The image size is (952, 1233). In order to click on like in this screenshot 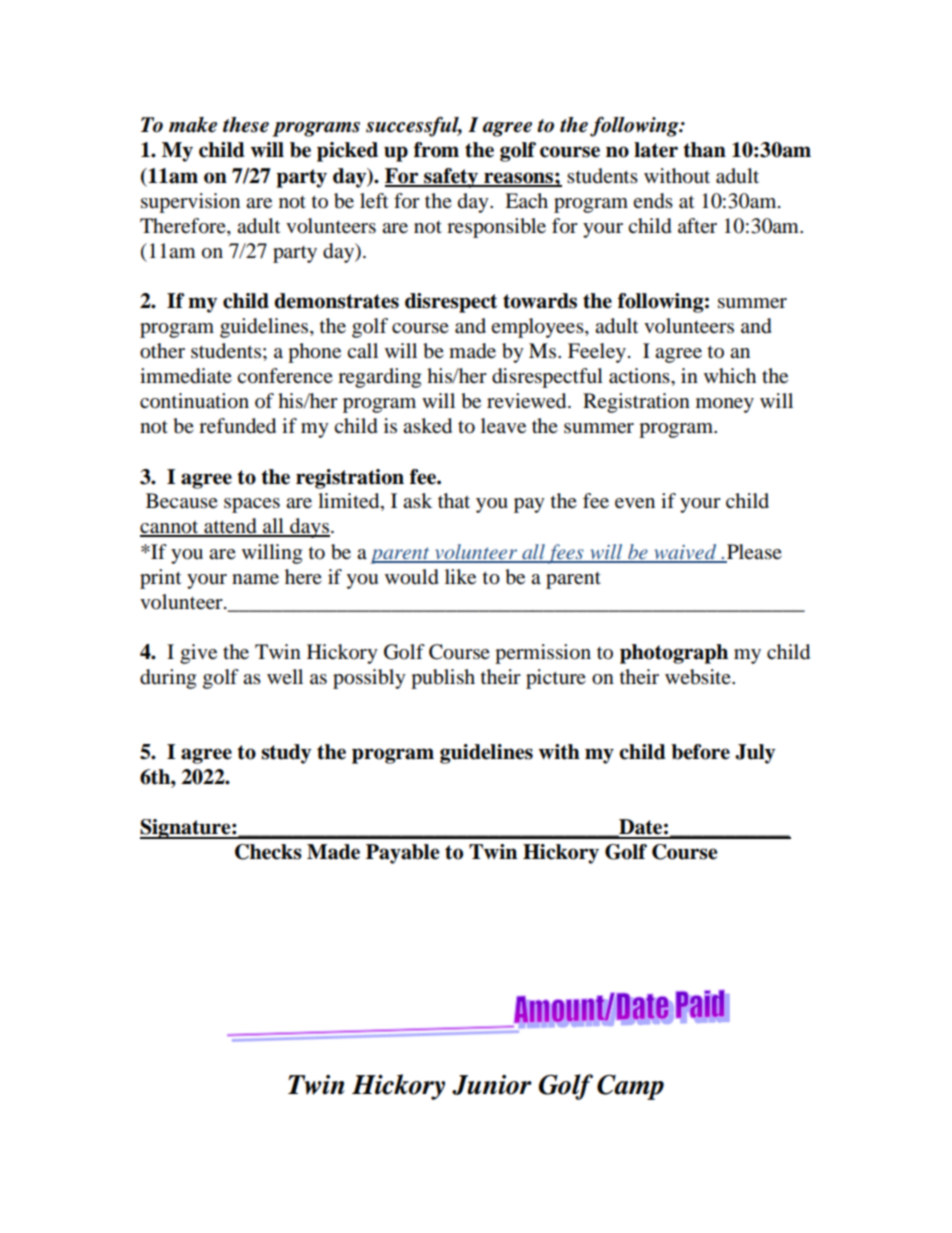, I will do `click(460, 576)`.
